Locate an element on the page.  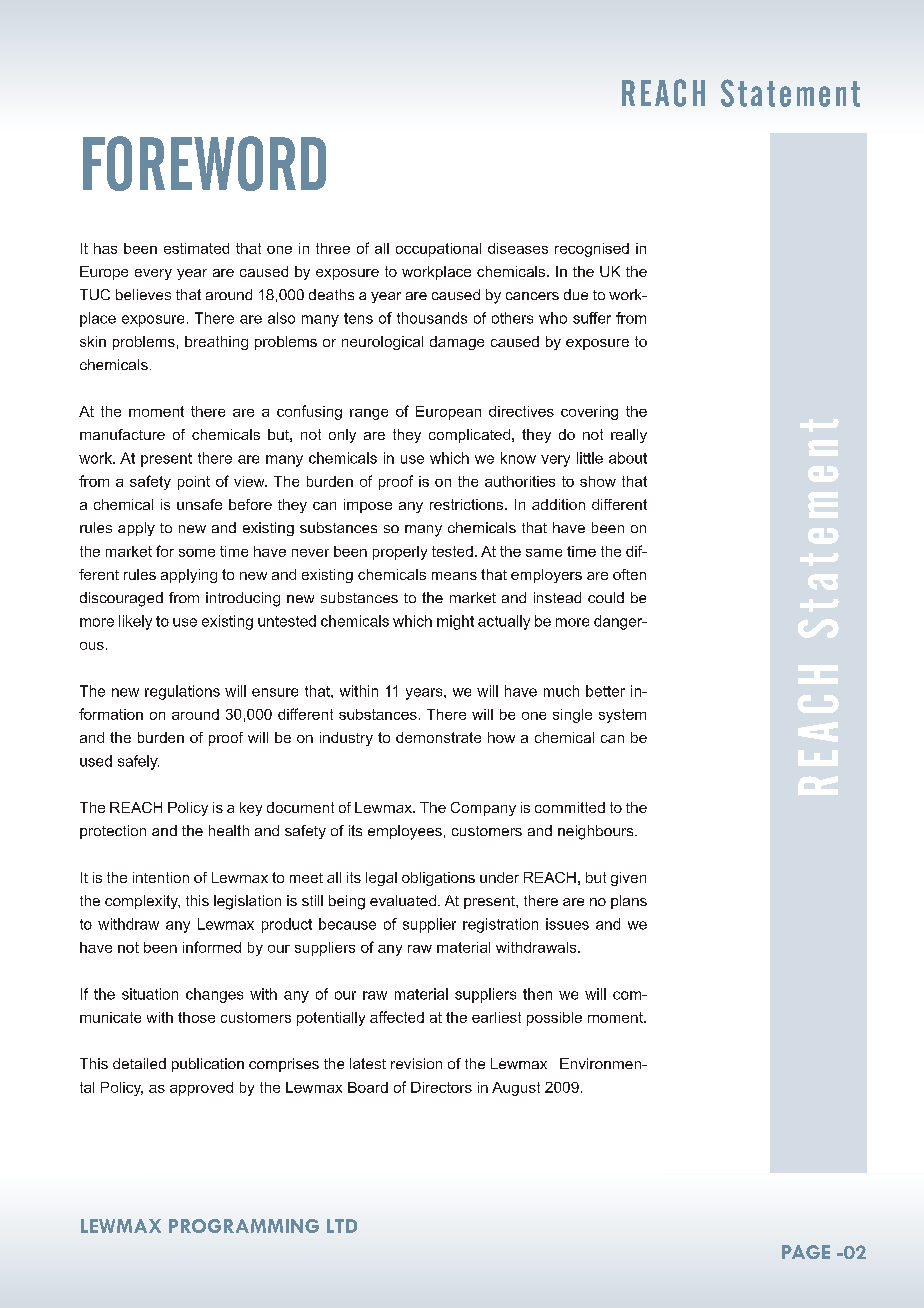
LTD is located at coordinates (342, 1226).
